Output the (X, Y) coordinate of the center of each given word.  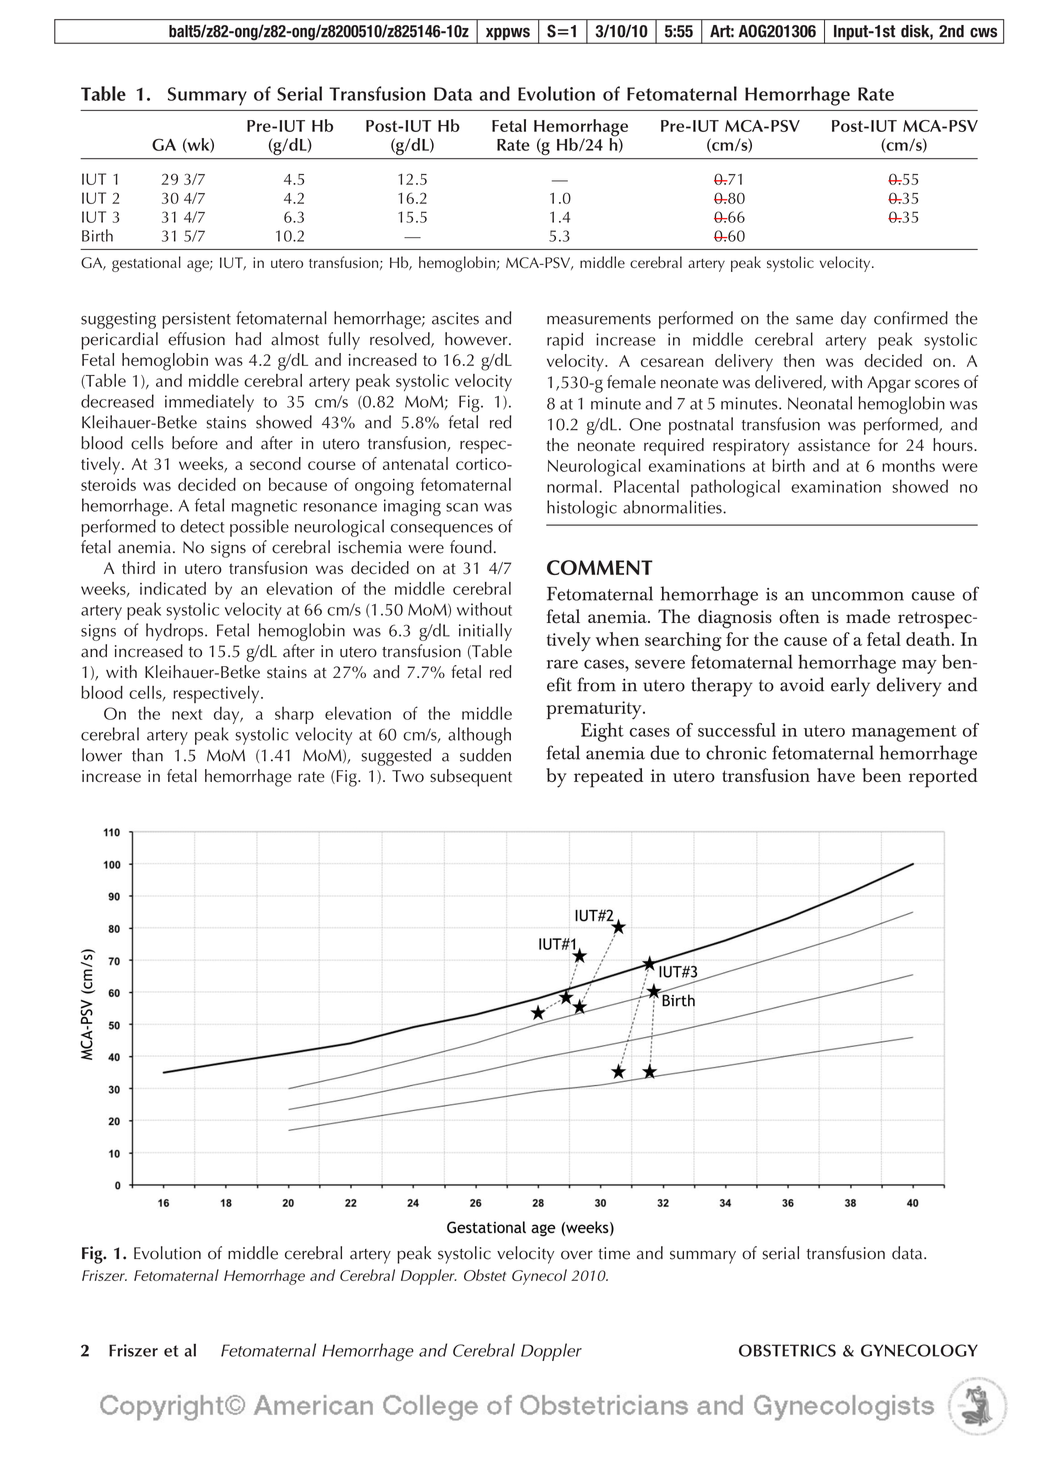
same (814, 320)
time (614, 1253)
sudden (485, 755)
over (577, 1255)
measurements (599, 319)
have (836, 775)
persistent (196, 320)
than (147, 755)
